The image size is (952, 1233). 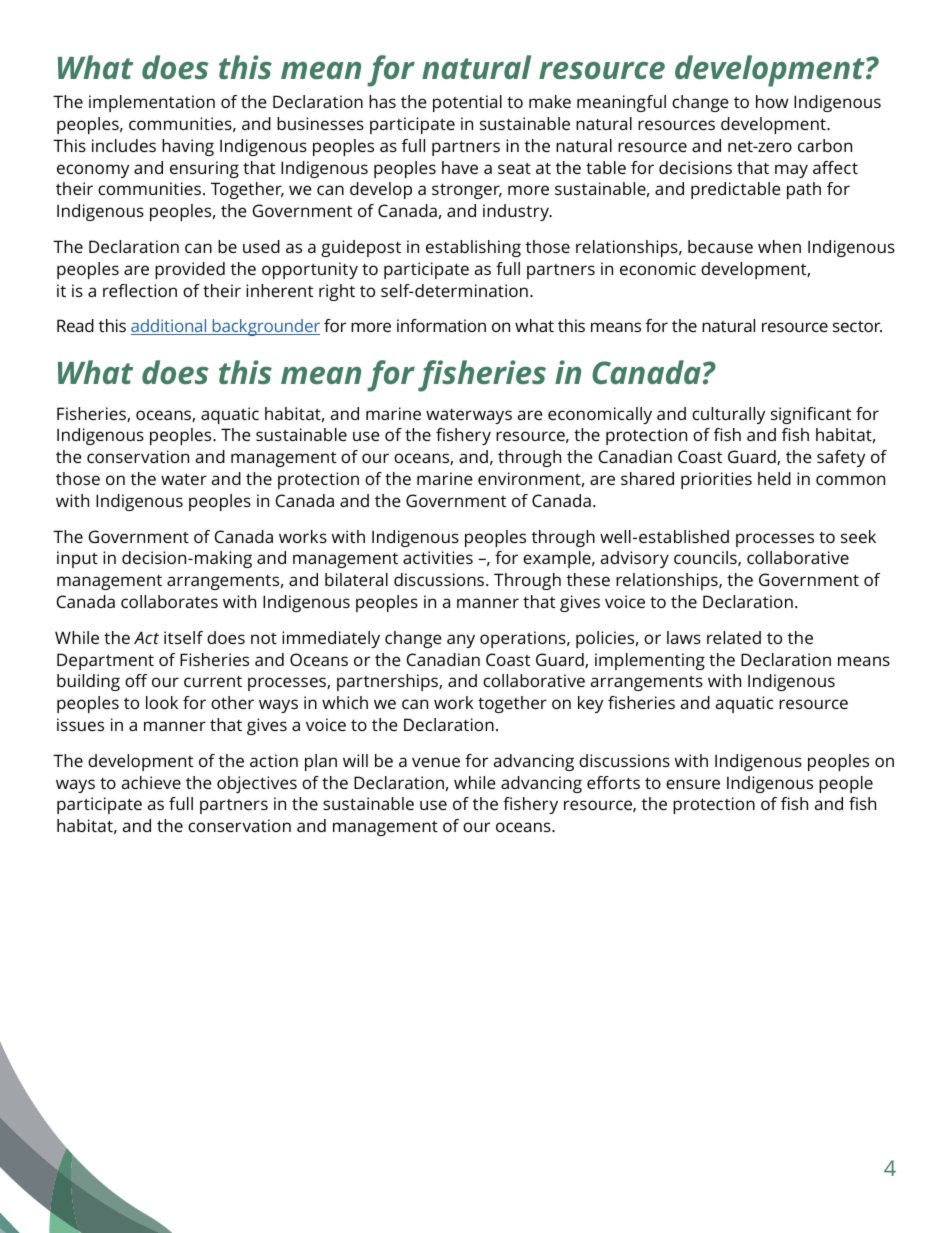 What do you see at coordinates (647, 478) in the screenshot?
I see `shared` at bounding box center [647, 478].
